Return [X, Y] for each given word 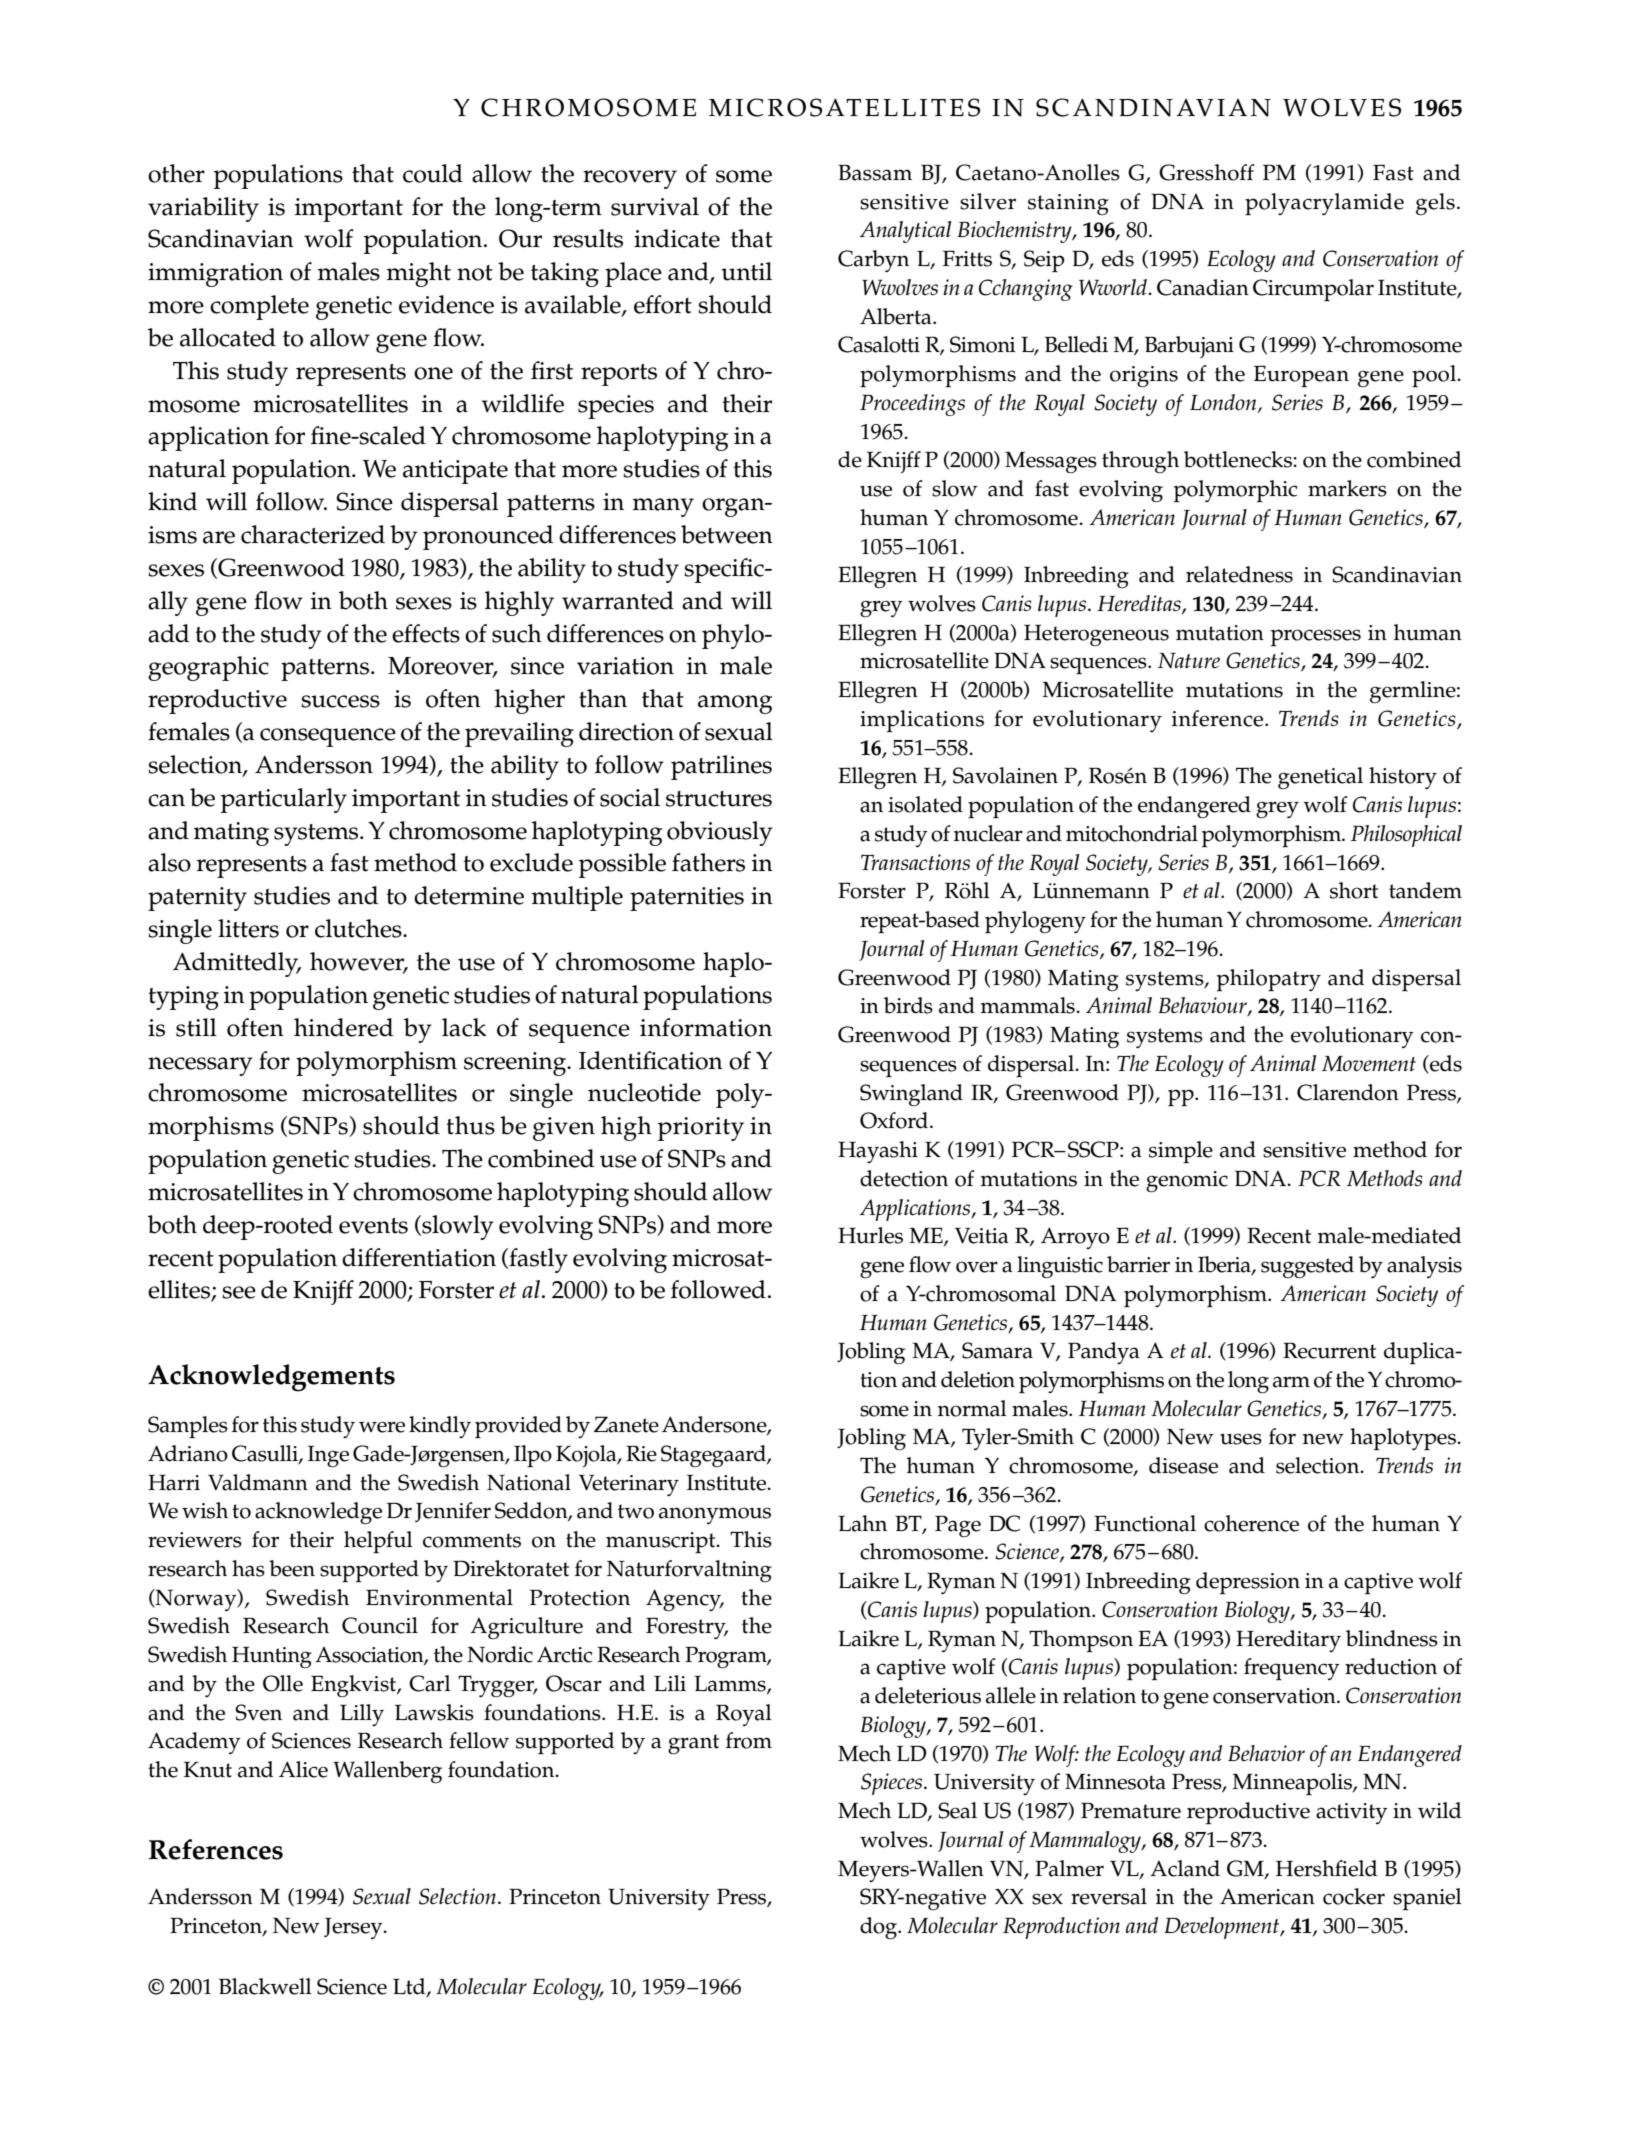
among [735, 704]
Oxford [895, 1120]
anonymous [715, 1515]
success [340, 701]
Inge [328, 1457]
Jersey [354, 1928]
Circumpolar [1313, 290]
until [746, 271]
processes [1316, 638]
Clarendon [1348, 1092]
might [419, 274]
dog [880, 1928]
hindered [343, 1027]
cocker [1354, 1896]
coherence [1251, 1523]
